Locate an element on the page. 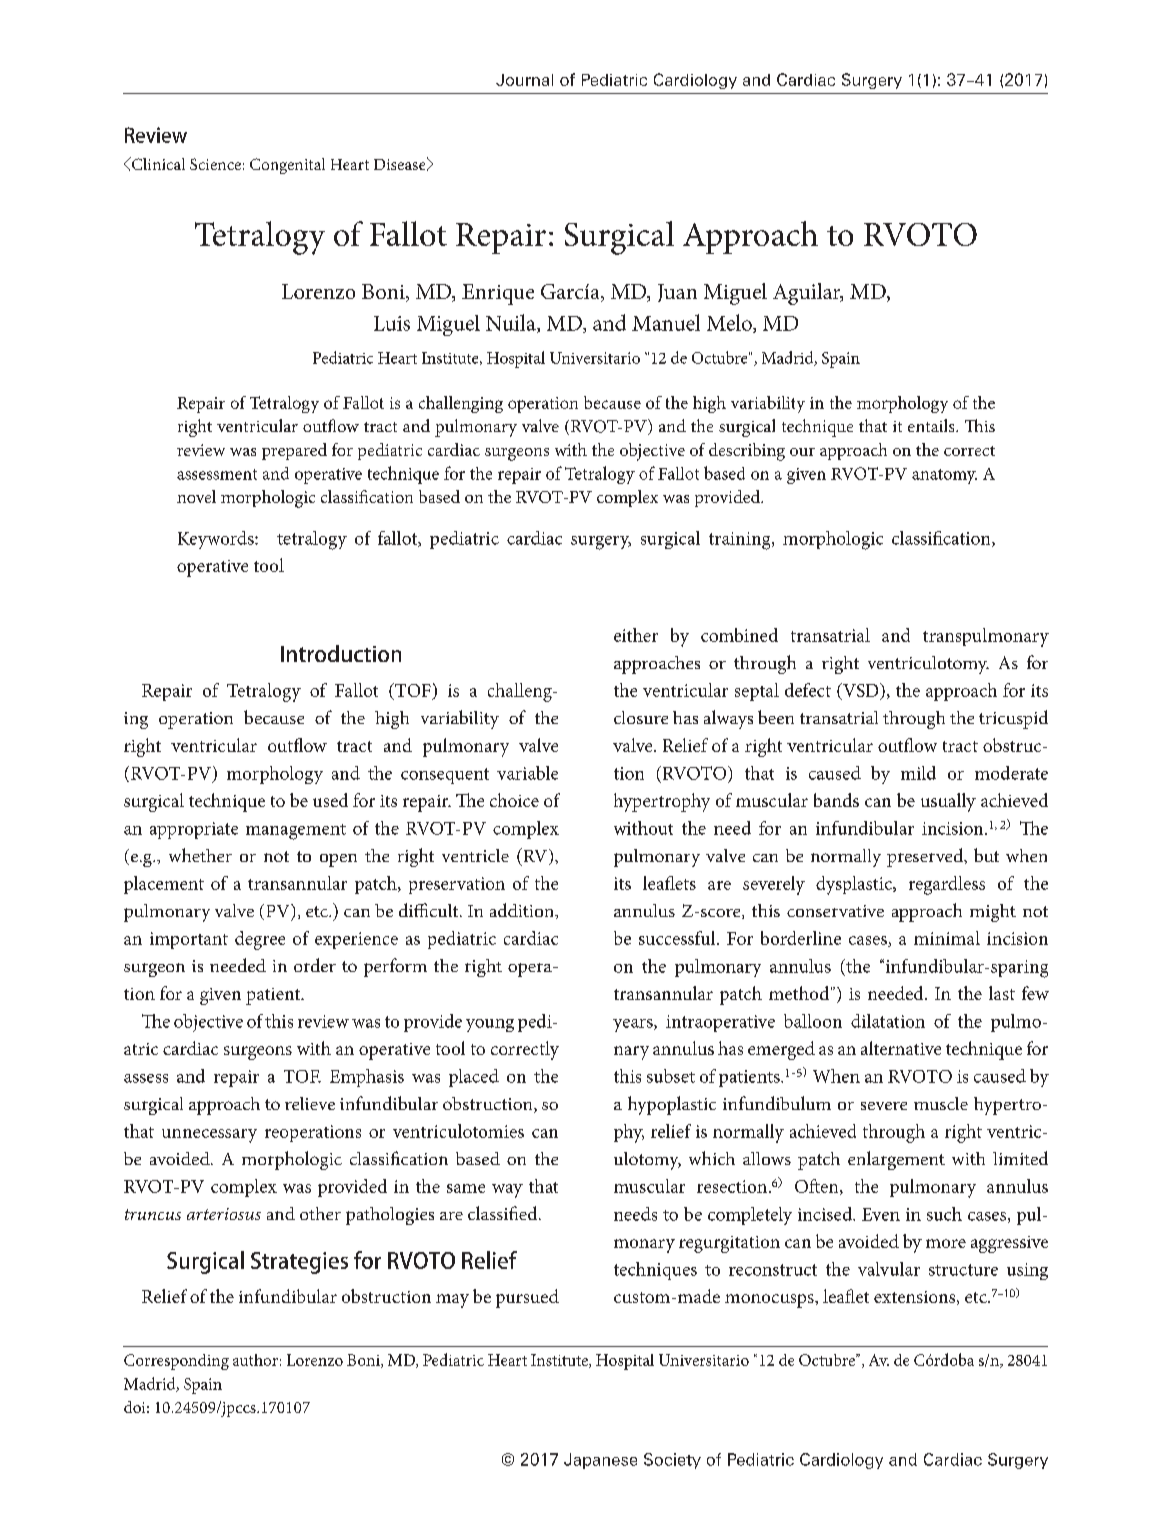 Image resolution: width=1172 pixels, height=1540 pixels. entails is located at coordinates (932, 425).
